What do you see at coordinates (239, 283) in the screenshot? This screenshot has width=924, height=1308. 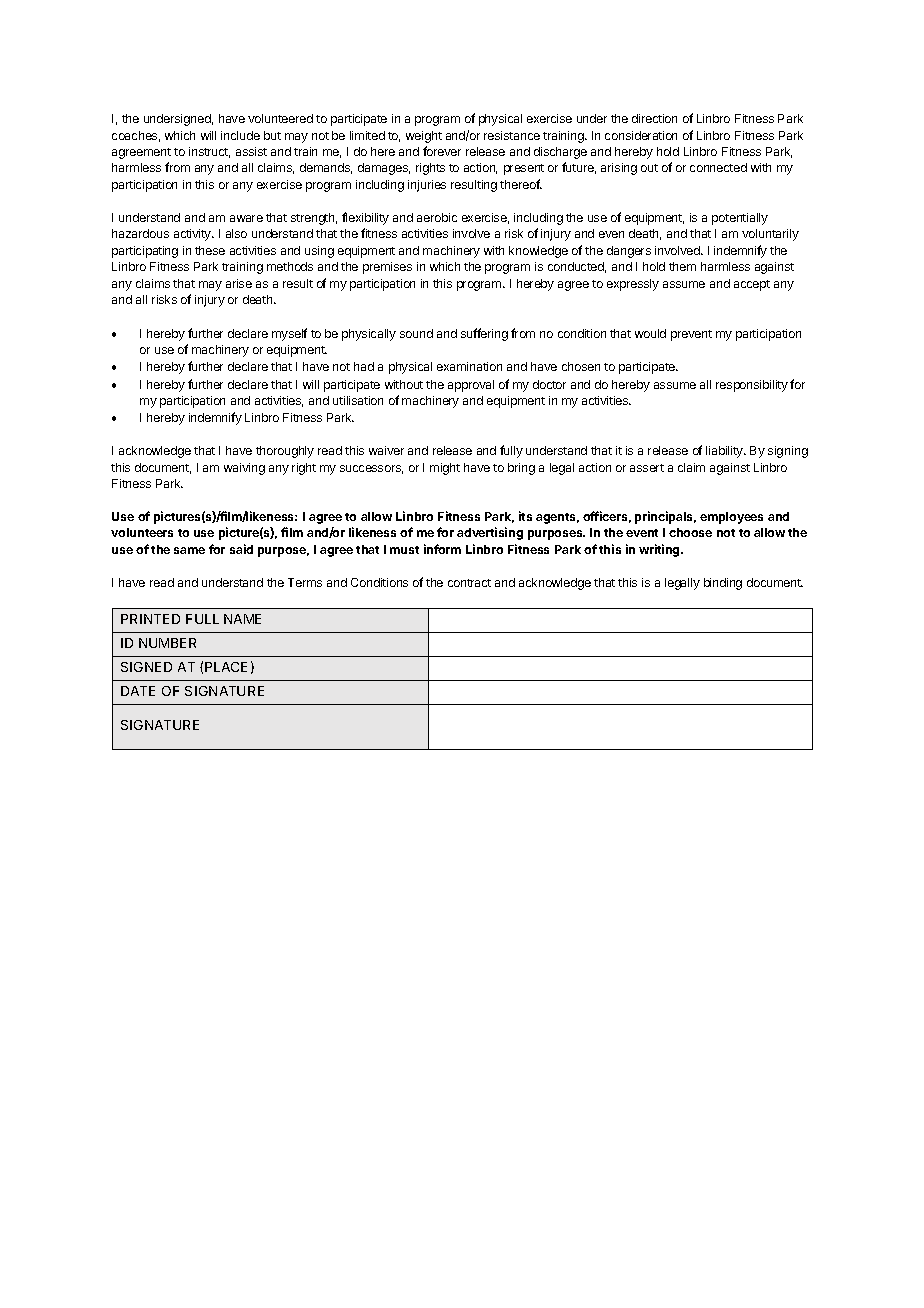 I see `arise` at bounding box center [239, 283].
